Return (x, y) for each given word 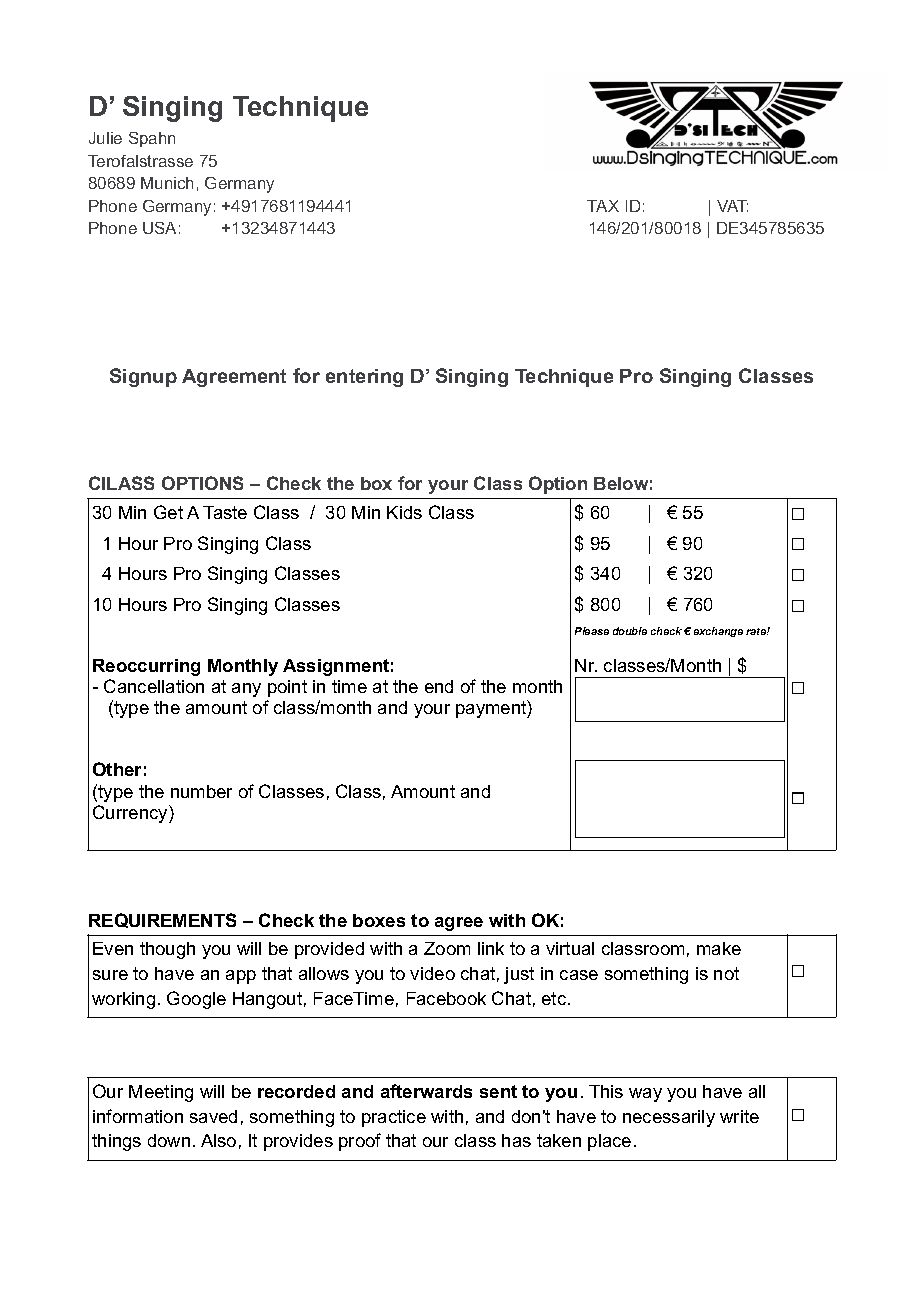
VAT (732, 206)
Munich (167, 183)
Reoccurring (146, 667)
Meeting (161, 1093)
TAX (603, 206)
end (439, 686)
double (630, 631)
